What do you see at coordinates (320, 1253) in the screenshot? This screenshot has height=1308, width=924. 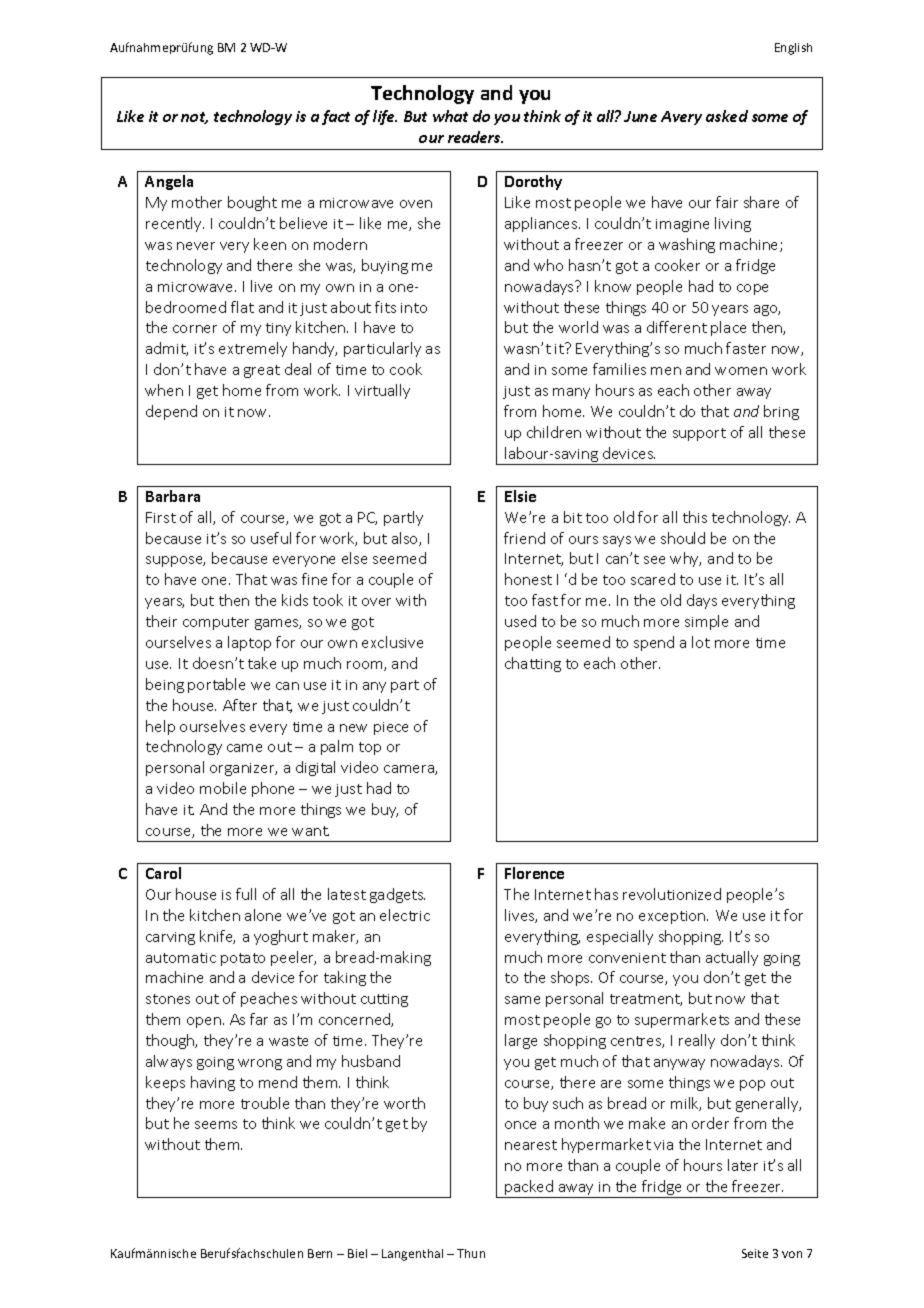 I see `Bern` at bounding box center [320, 1253].
